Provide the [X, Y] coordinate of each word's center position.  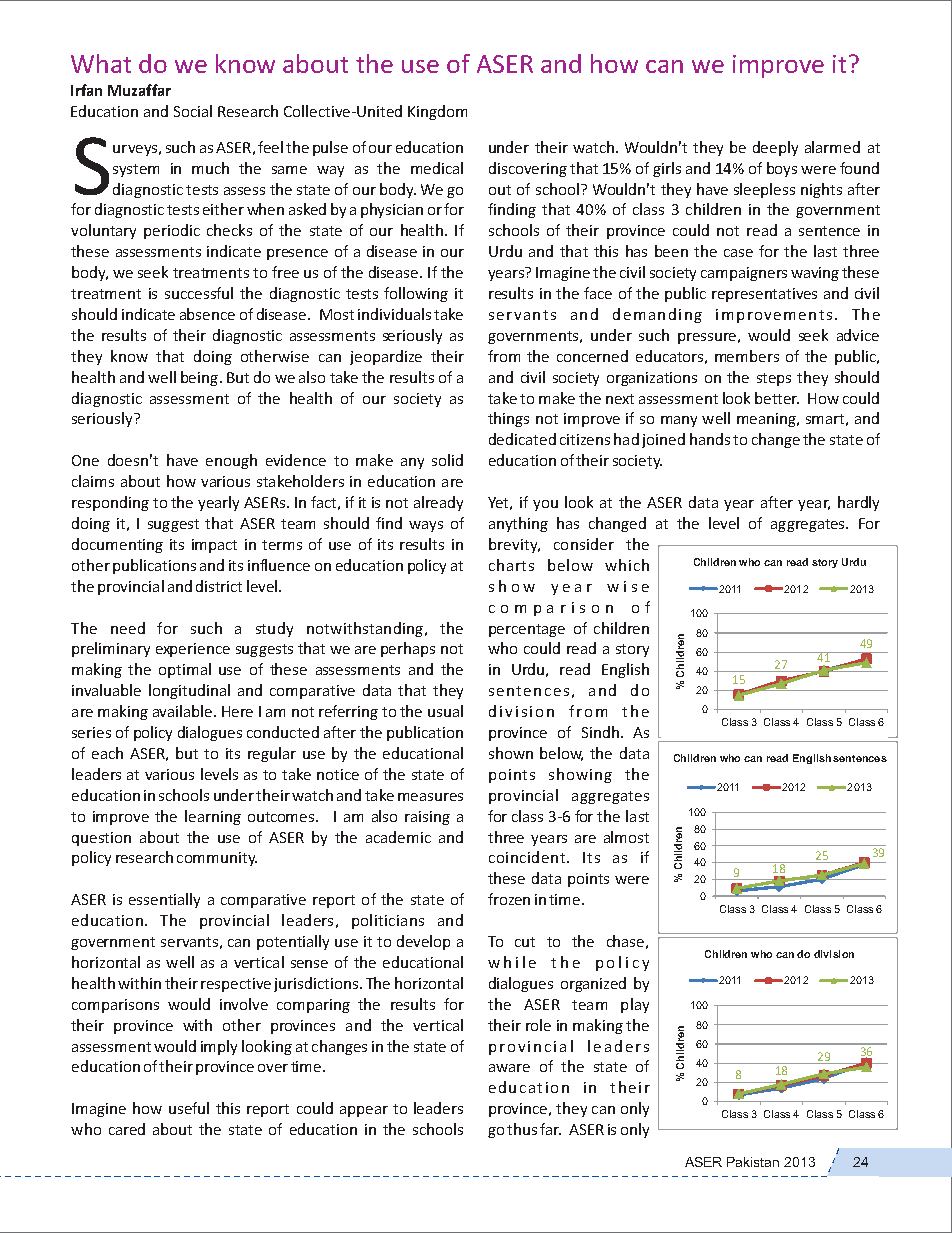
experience [193, 650]
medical [437, 168]
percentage [527, 630]
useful [189, 1108]
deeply [775, 148]
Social [193, 111]
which [627, 565]
